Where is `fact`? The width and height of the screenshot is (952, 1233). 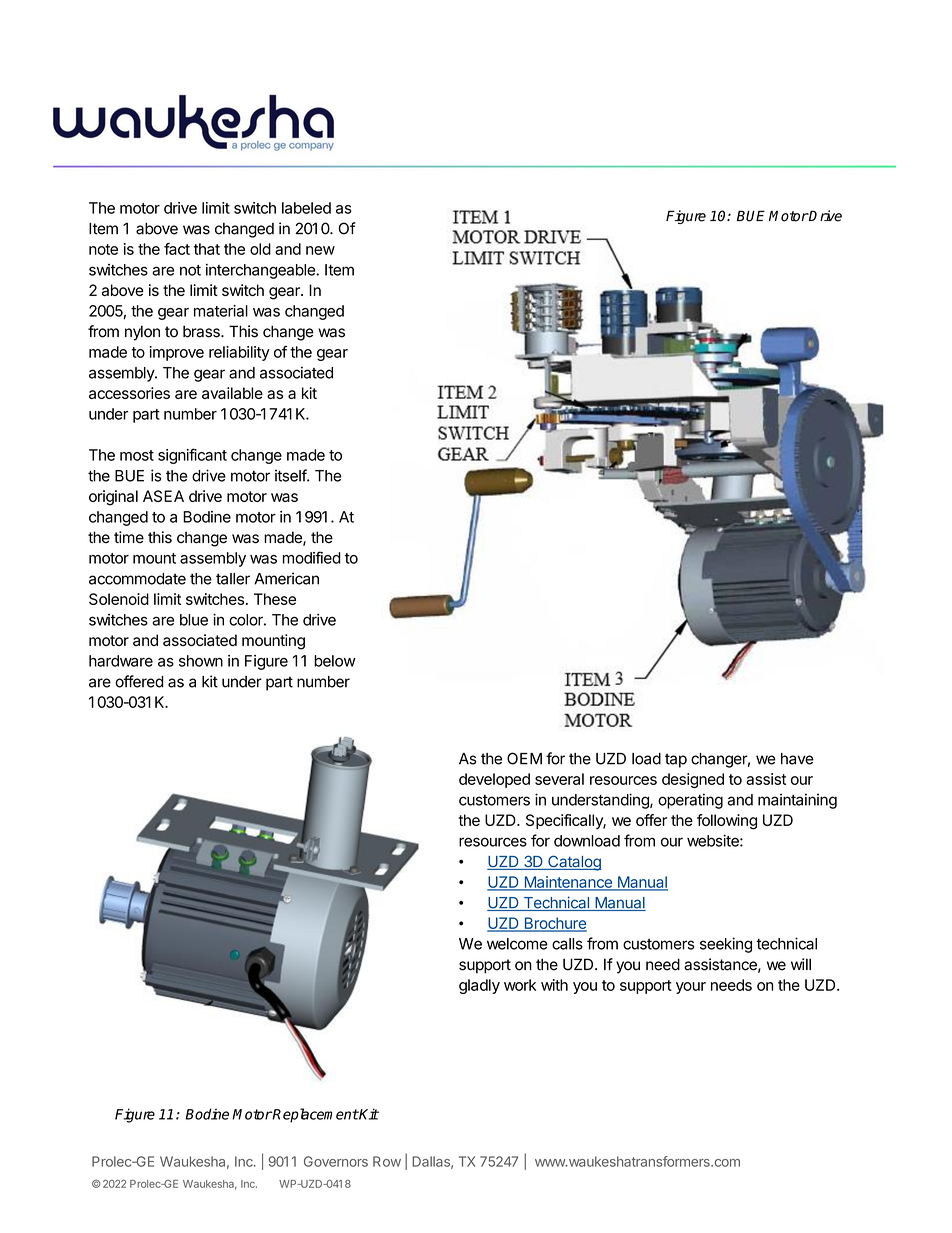 fact is located at coordinates (177, 249).
